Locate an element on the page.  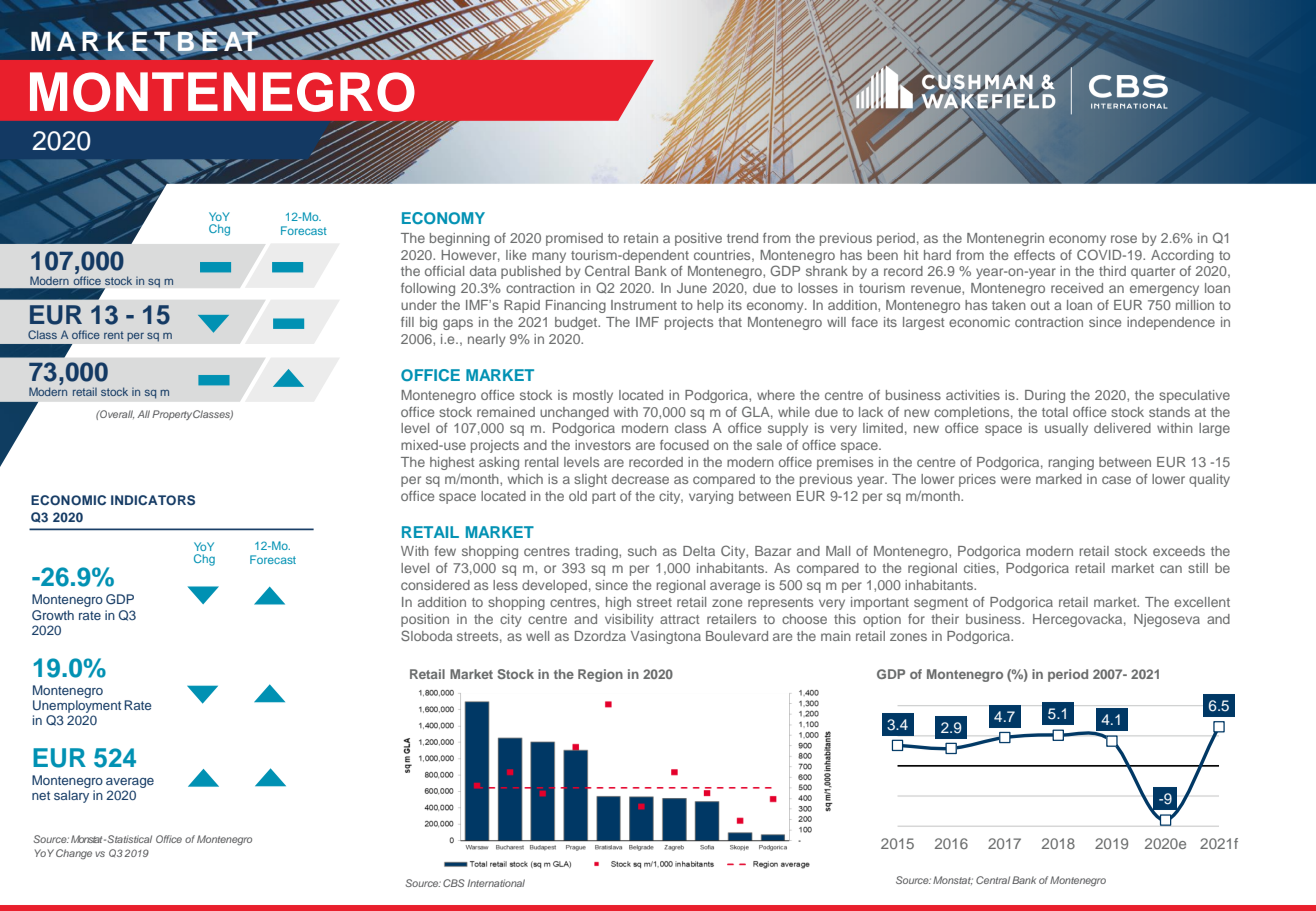
ranging is located at coordinates (1071, 463).
